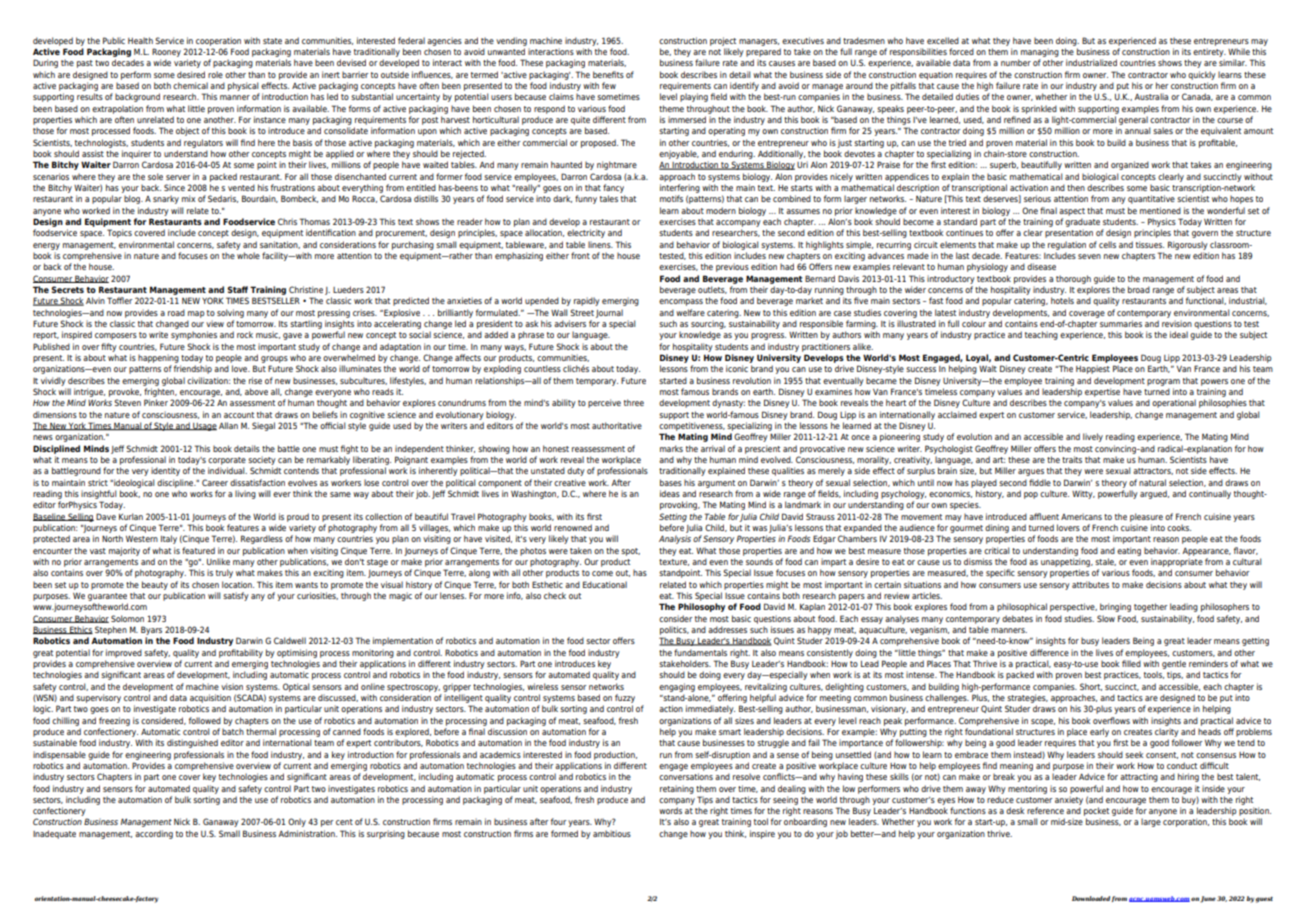  I want to click on Downloaded, so click(1091, 898).
